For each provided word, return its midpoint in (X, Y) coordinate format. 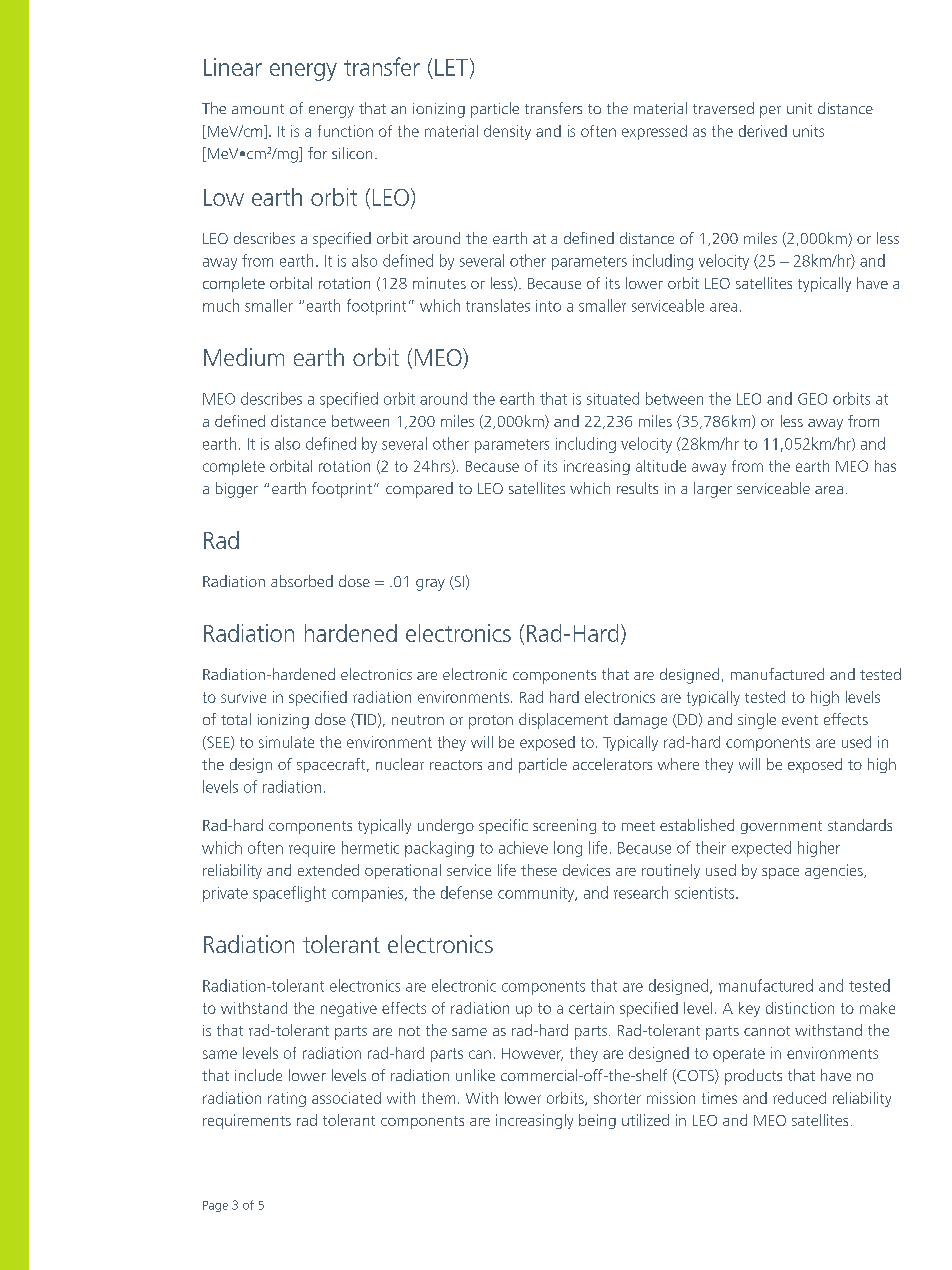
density (507, 132)
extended (328, 870)
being (597, 1121)
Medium (244, 357)
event (800, 720)
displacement (563, 721)
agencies (835, 871)
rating (287, 1099)
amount (258, 109)
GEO (812, 399)
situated (613, 398)
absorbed (302, 581)
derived (763, 131)
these (539, 870)
